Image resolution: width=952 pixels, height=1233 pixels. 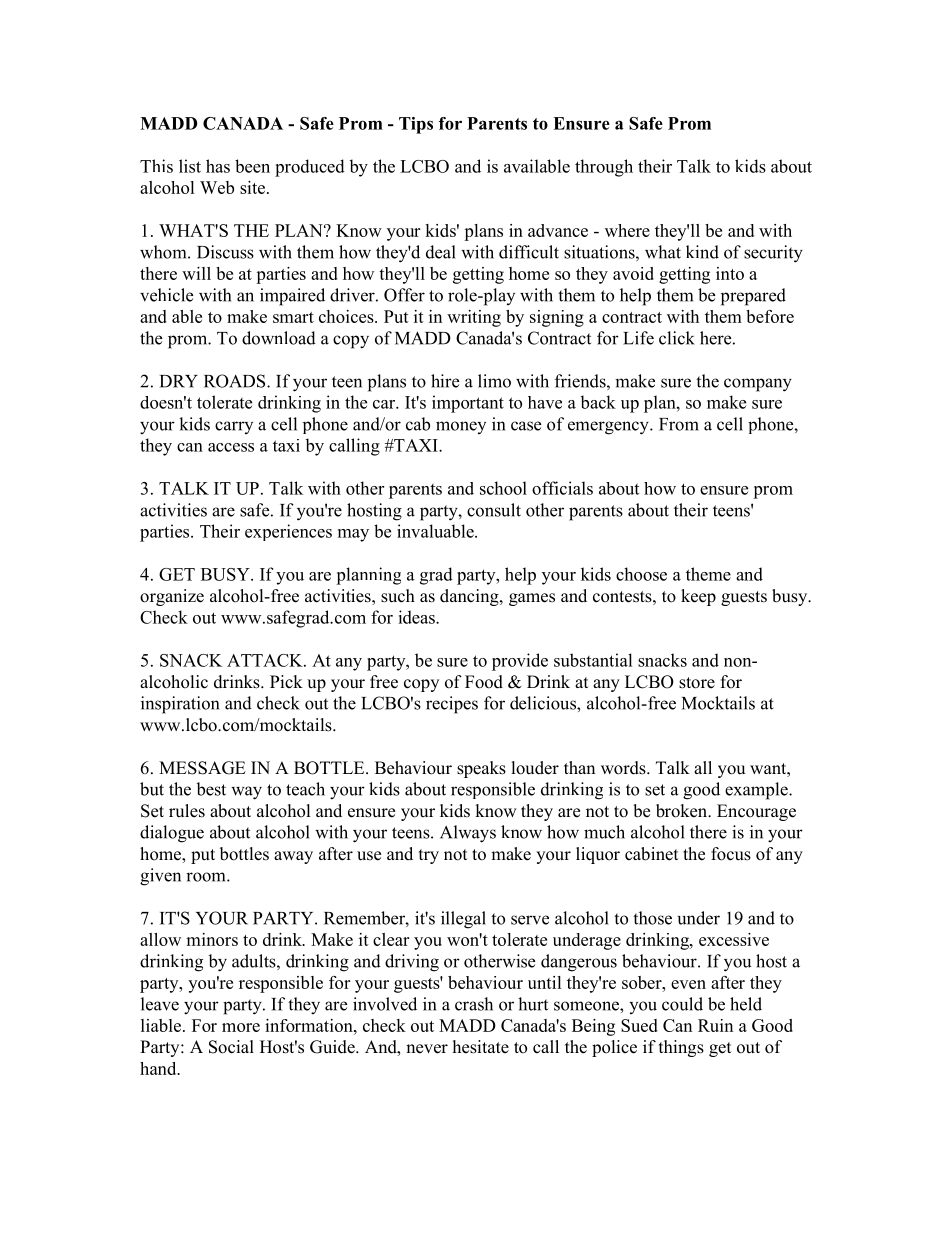 What do you see at coordinates (679, 424) in the screenshot?
I see `From` at bounding box center [679, 424].
